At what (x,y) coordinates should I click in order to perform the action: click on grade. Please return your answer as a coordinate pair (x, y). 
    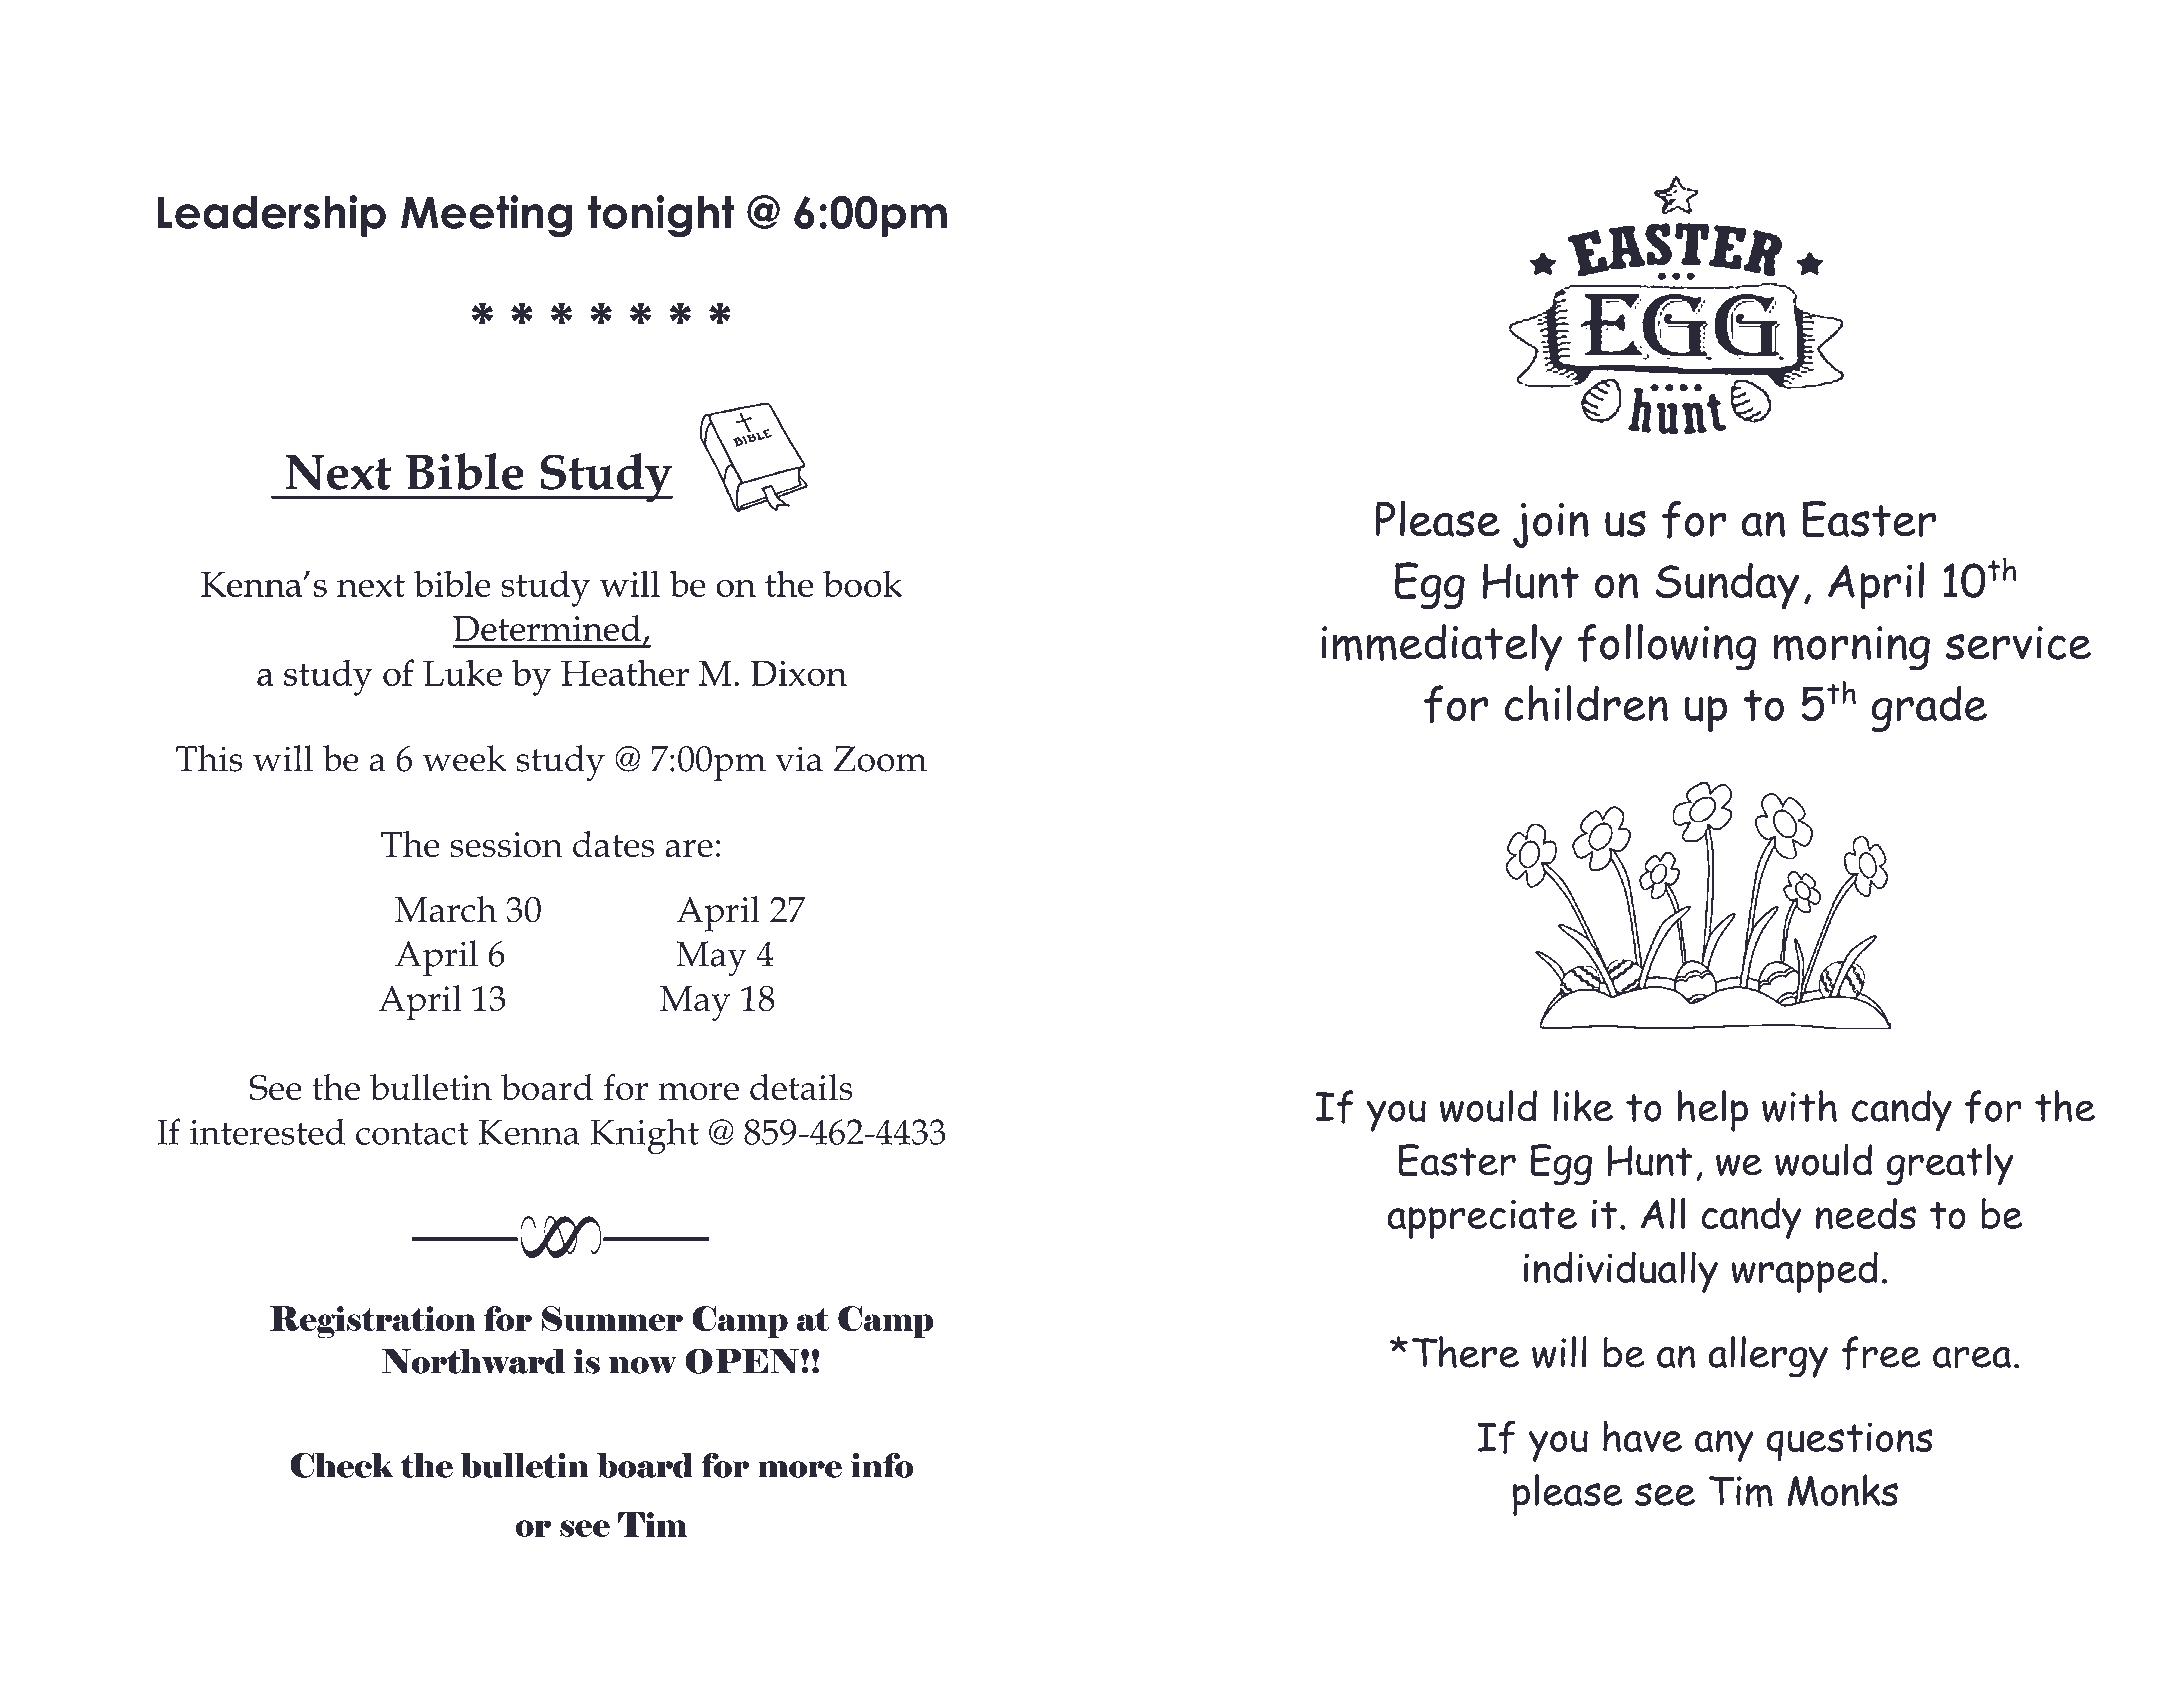
    Looking at the image, I should click on (1929, 708).
